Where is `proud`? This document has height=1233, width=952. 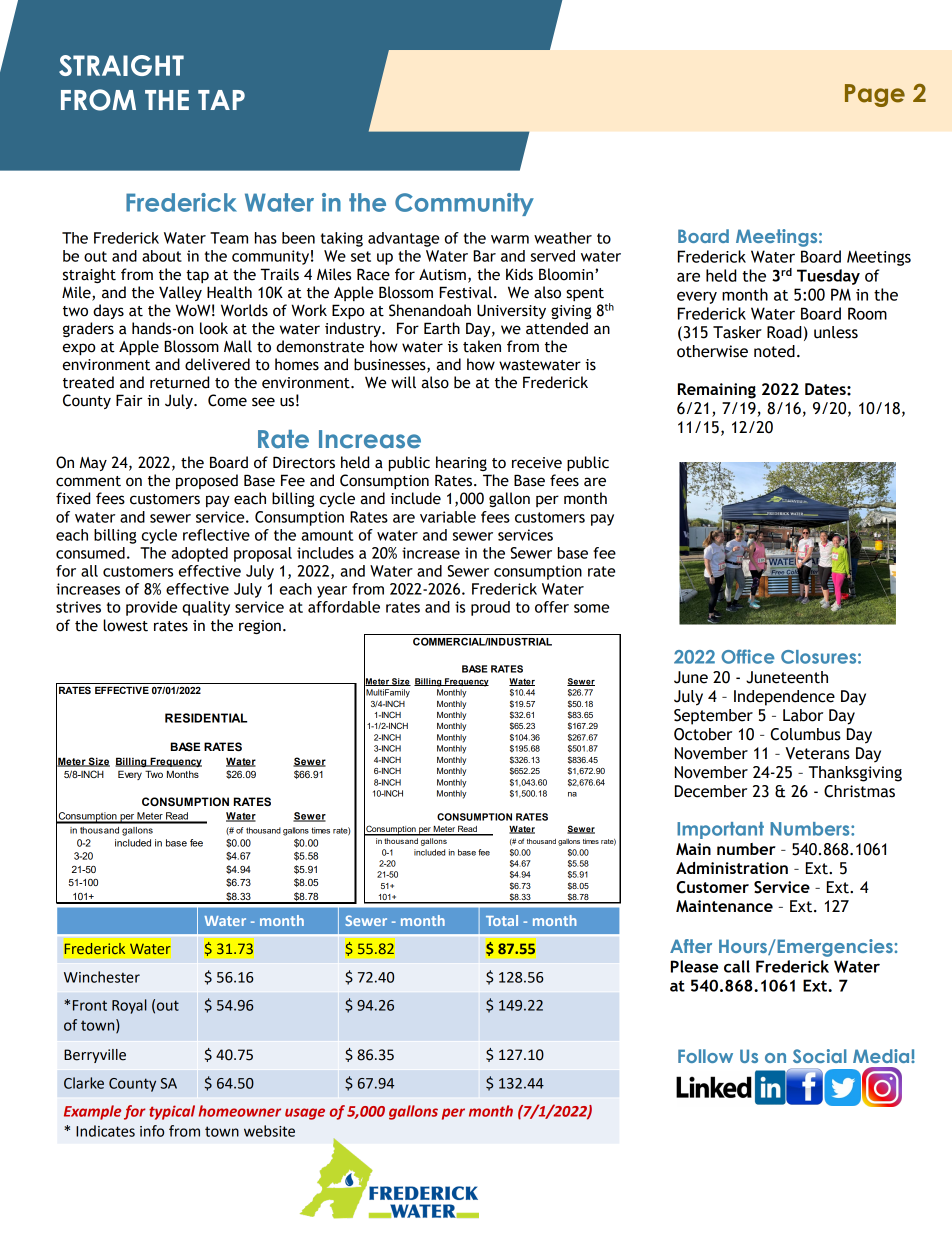
proud is located at coordinates (490, 608).
